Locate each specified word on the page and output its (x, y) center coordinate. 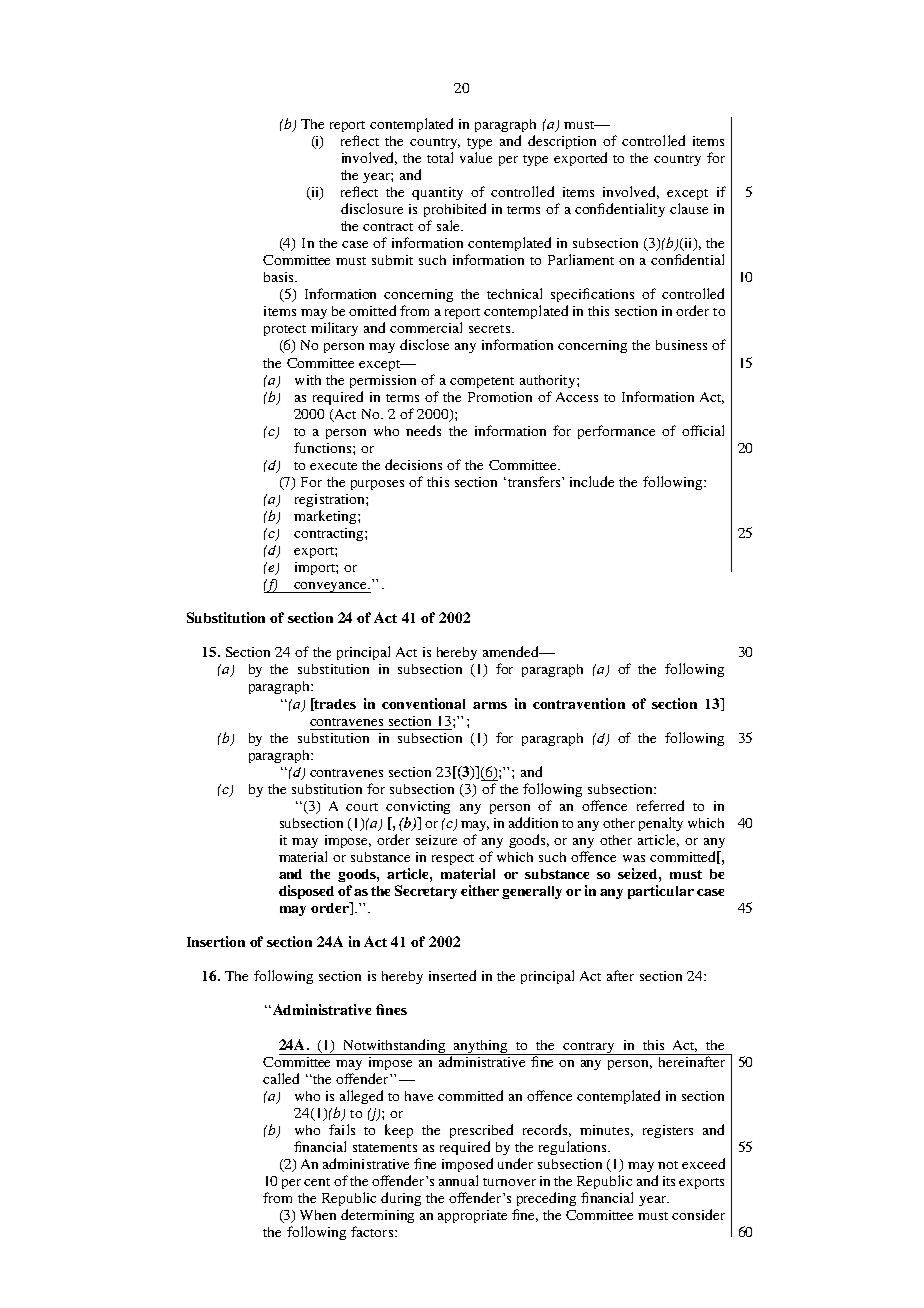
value (476, 157)
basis (280, 277)
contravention (579, 703)
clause (689, 208)
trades (334, 704)
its (669, 1181)
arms (490, 705)
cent (317, 1182)
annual (458, 1180)
